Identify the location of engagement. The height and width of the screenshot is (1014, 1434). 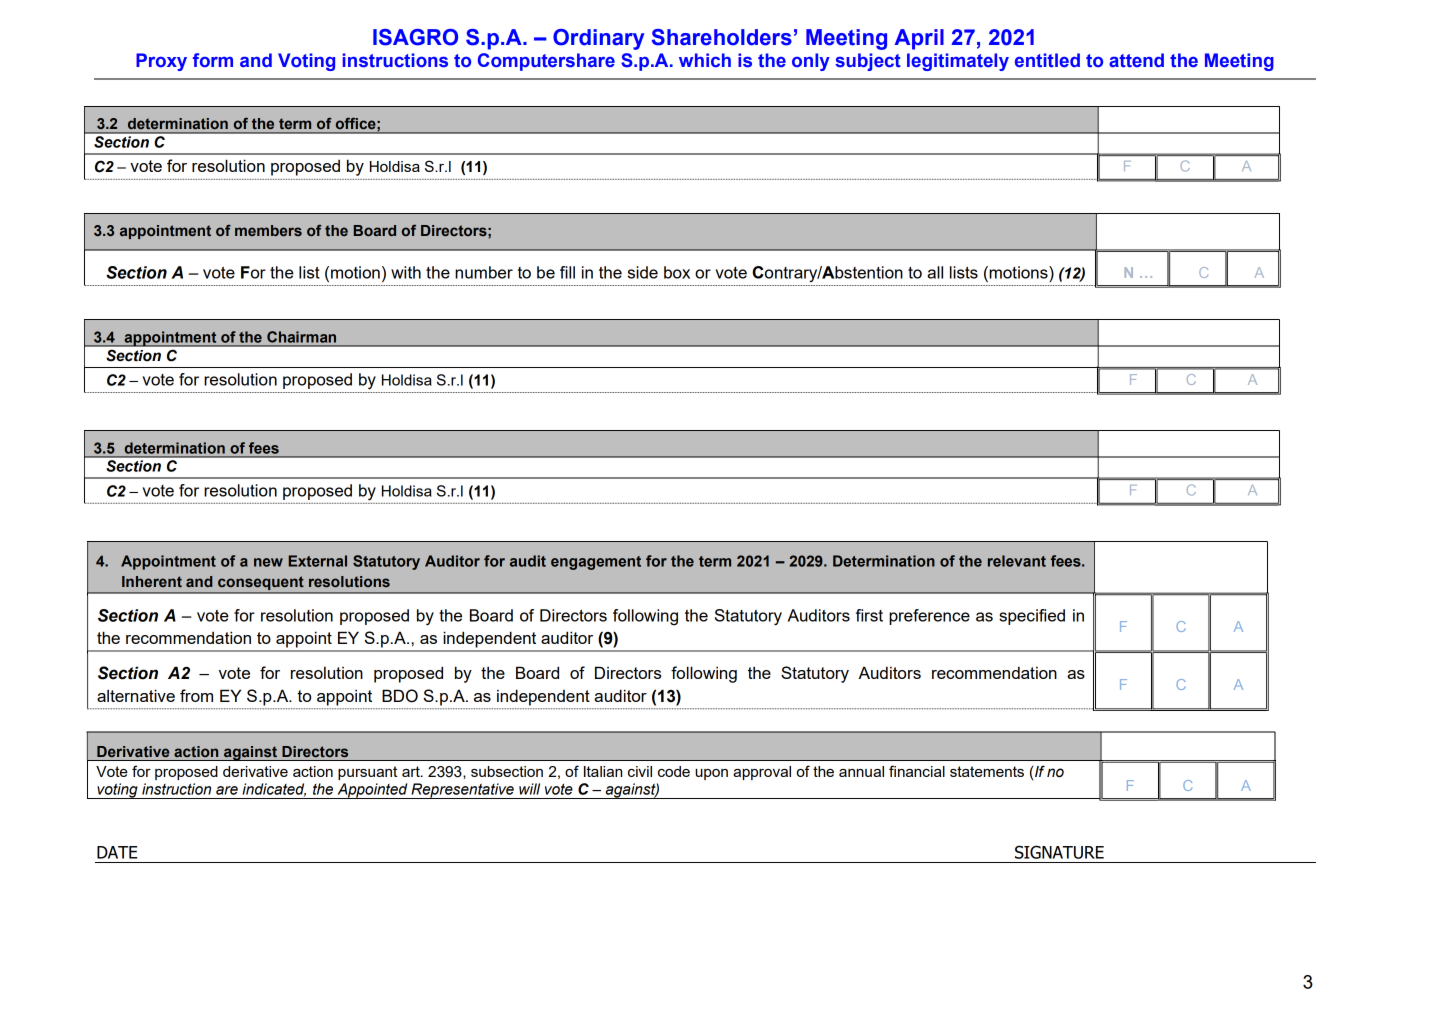
(596, 563).
